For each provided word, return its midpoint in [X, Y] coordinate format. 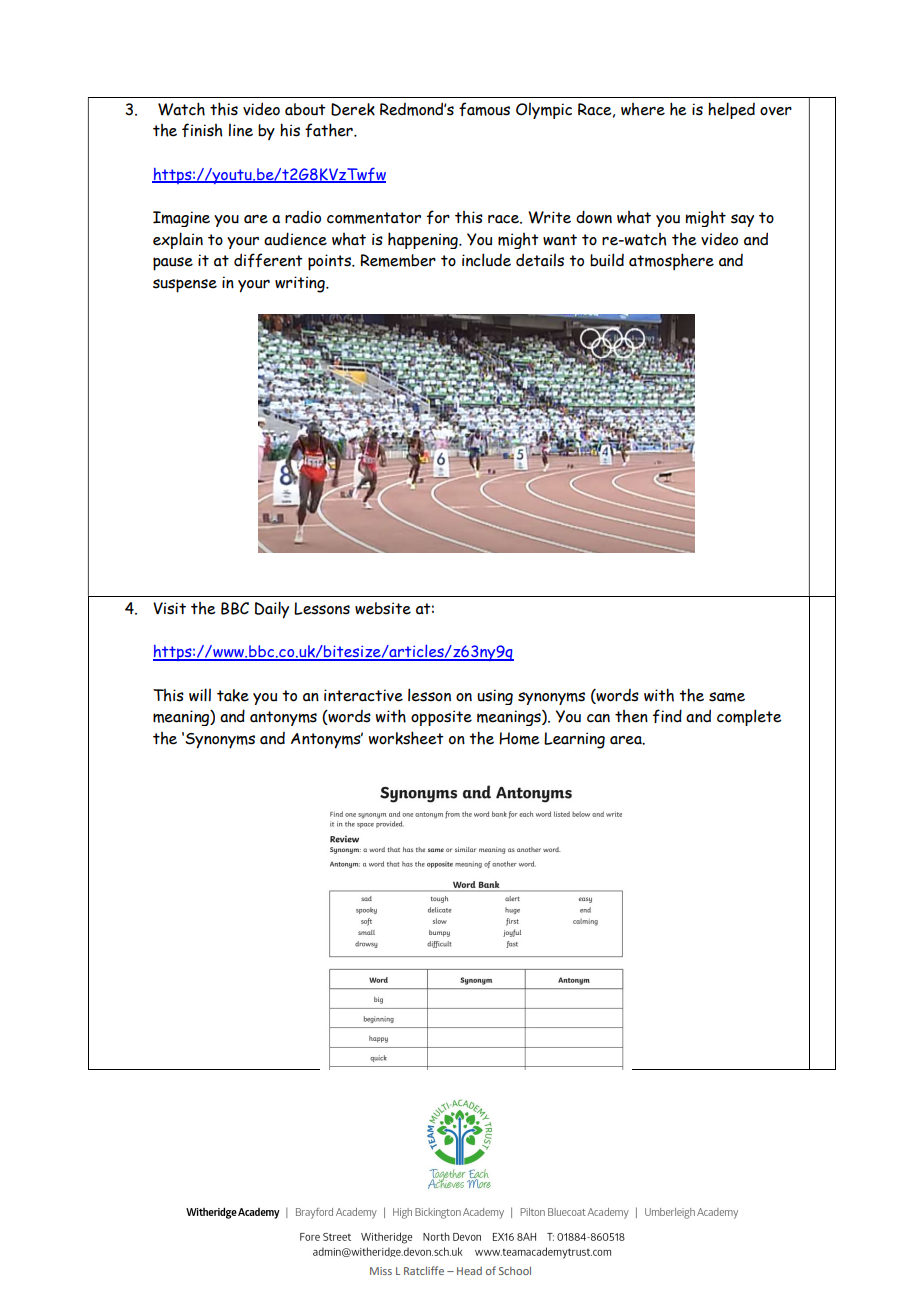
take [233, 695]
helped [731, 110]
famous [484, 109]
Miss [381, 1271]
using [495, 697]
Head [469, 1271]
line [241, 130]
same [727, 697]
